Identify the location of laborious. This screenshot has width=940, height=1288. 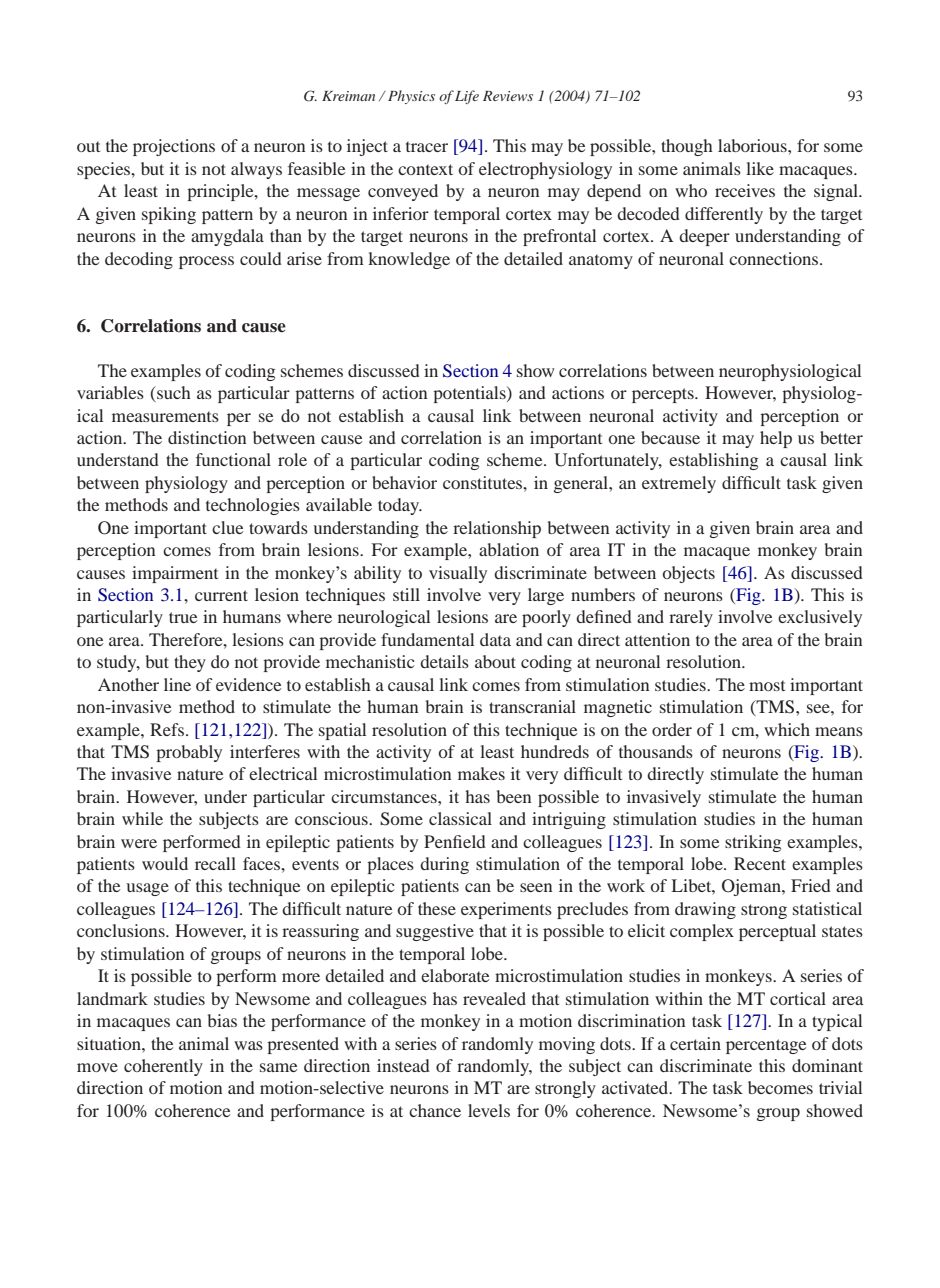
(753, 145).
